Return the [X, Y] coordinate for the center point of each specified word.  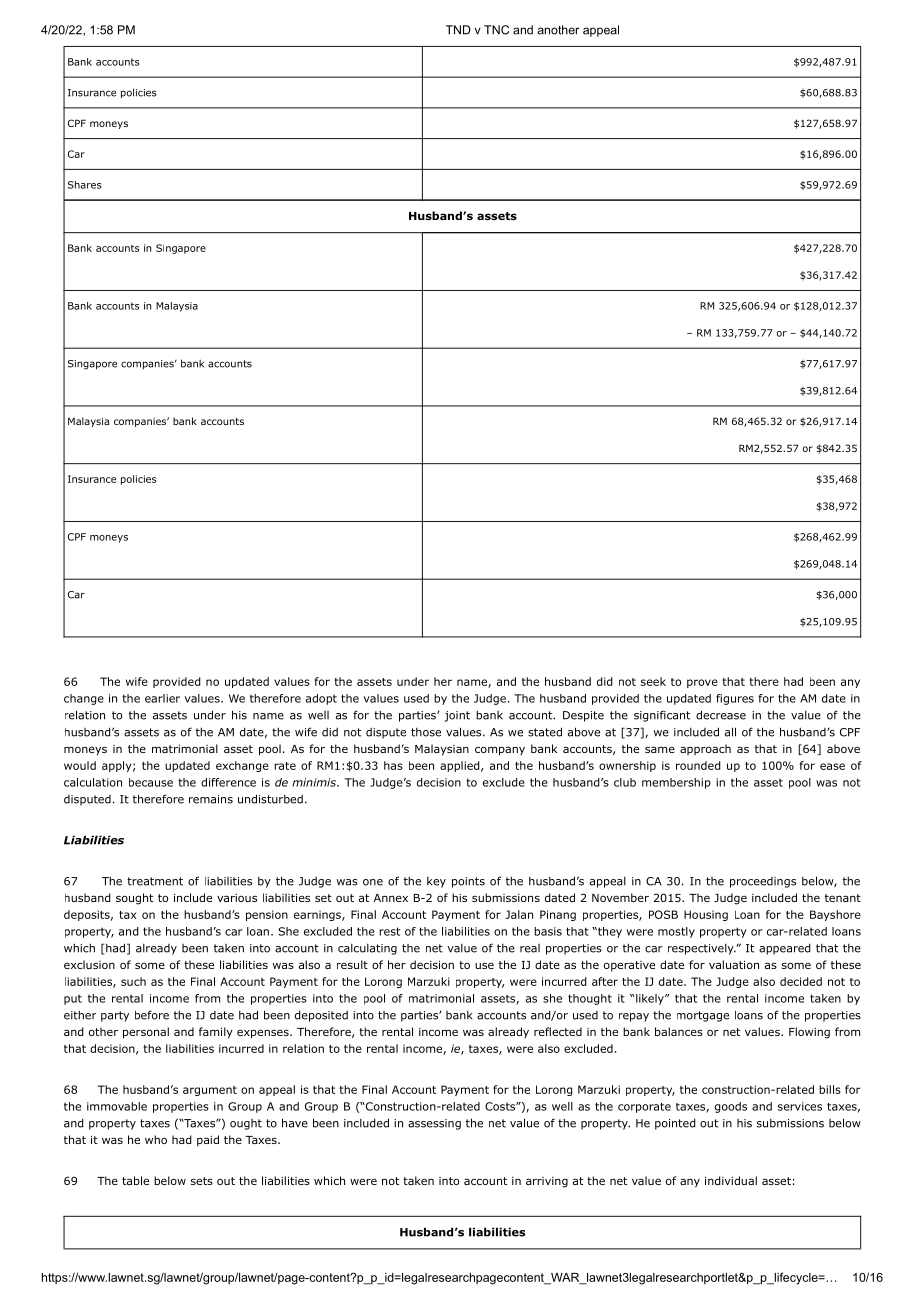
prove [702, 683]
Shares [84, 185]
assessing [434, 1124]
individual [731, 1180]
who [156, 1139]
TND [458, 30]
